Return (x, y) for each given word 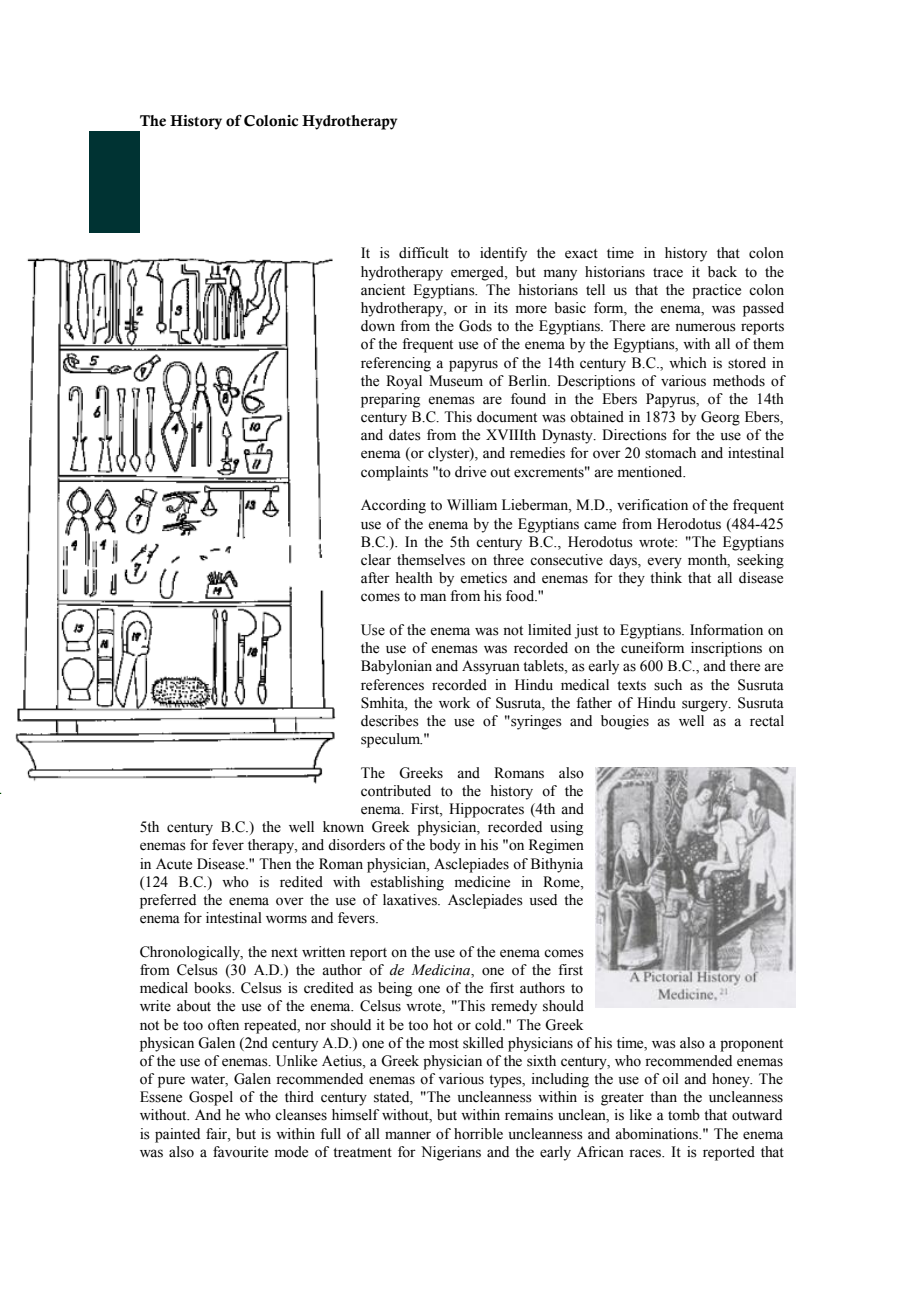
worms (286, 919)
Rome (562, 882)
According (393, 506)
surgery (706, 706)
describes (390, 721)
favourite (240, 1152)
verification (652, 505)
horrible (478, 1134)
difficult (424, 253)
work (454, 703)
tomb (684, 1115)
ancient (383, 290)
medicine (482, 882)
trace (668, 273)
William (472, 505)
